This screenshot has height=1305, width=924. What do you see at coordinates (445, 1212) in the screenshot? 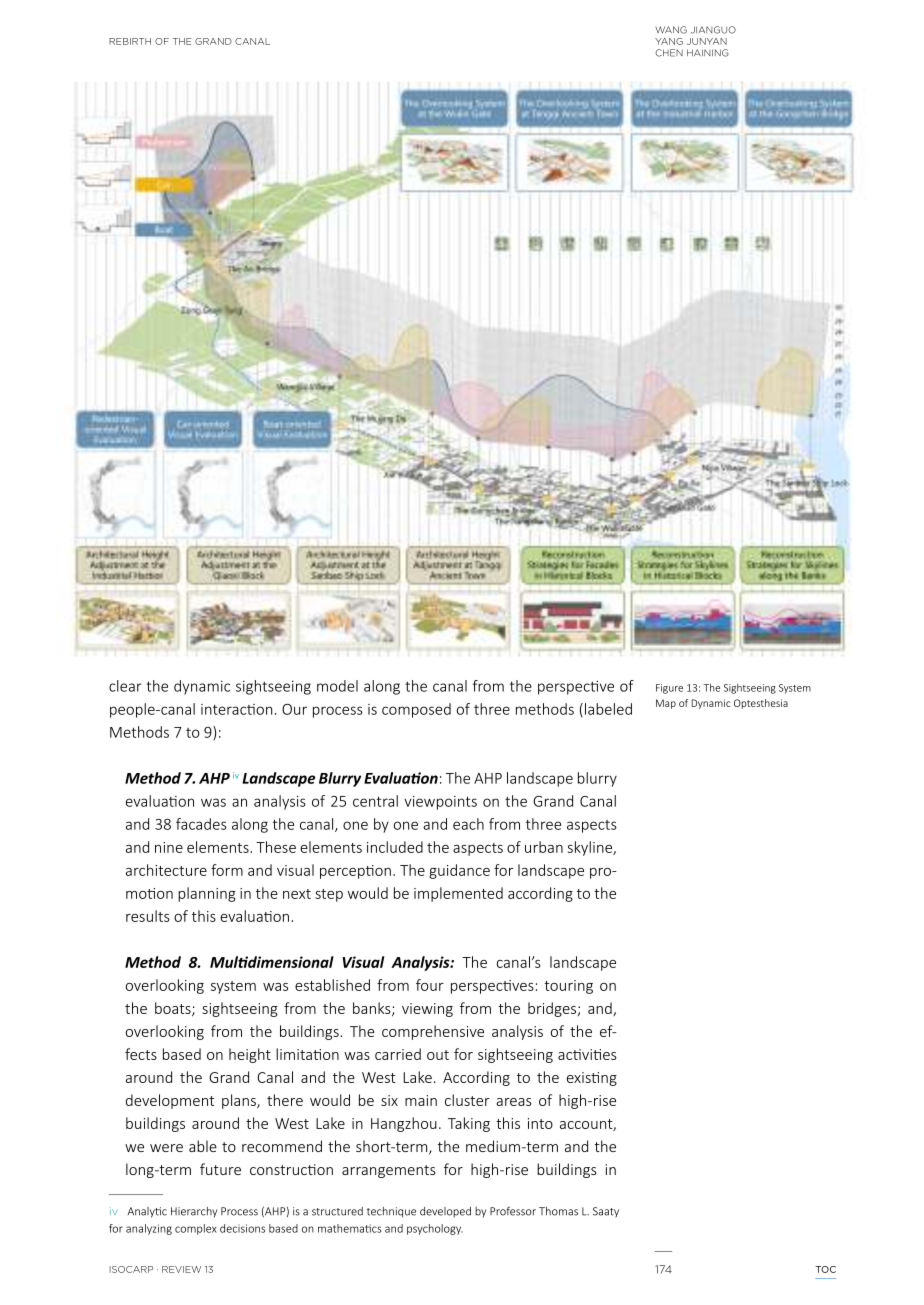
I see `developed` at bounding box center [445, 1212].
